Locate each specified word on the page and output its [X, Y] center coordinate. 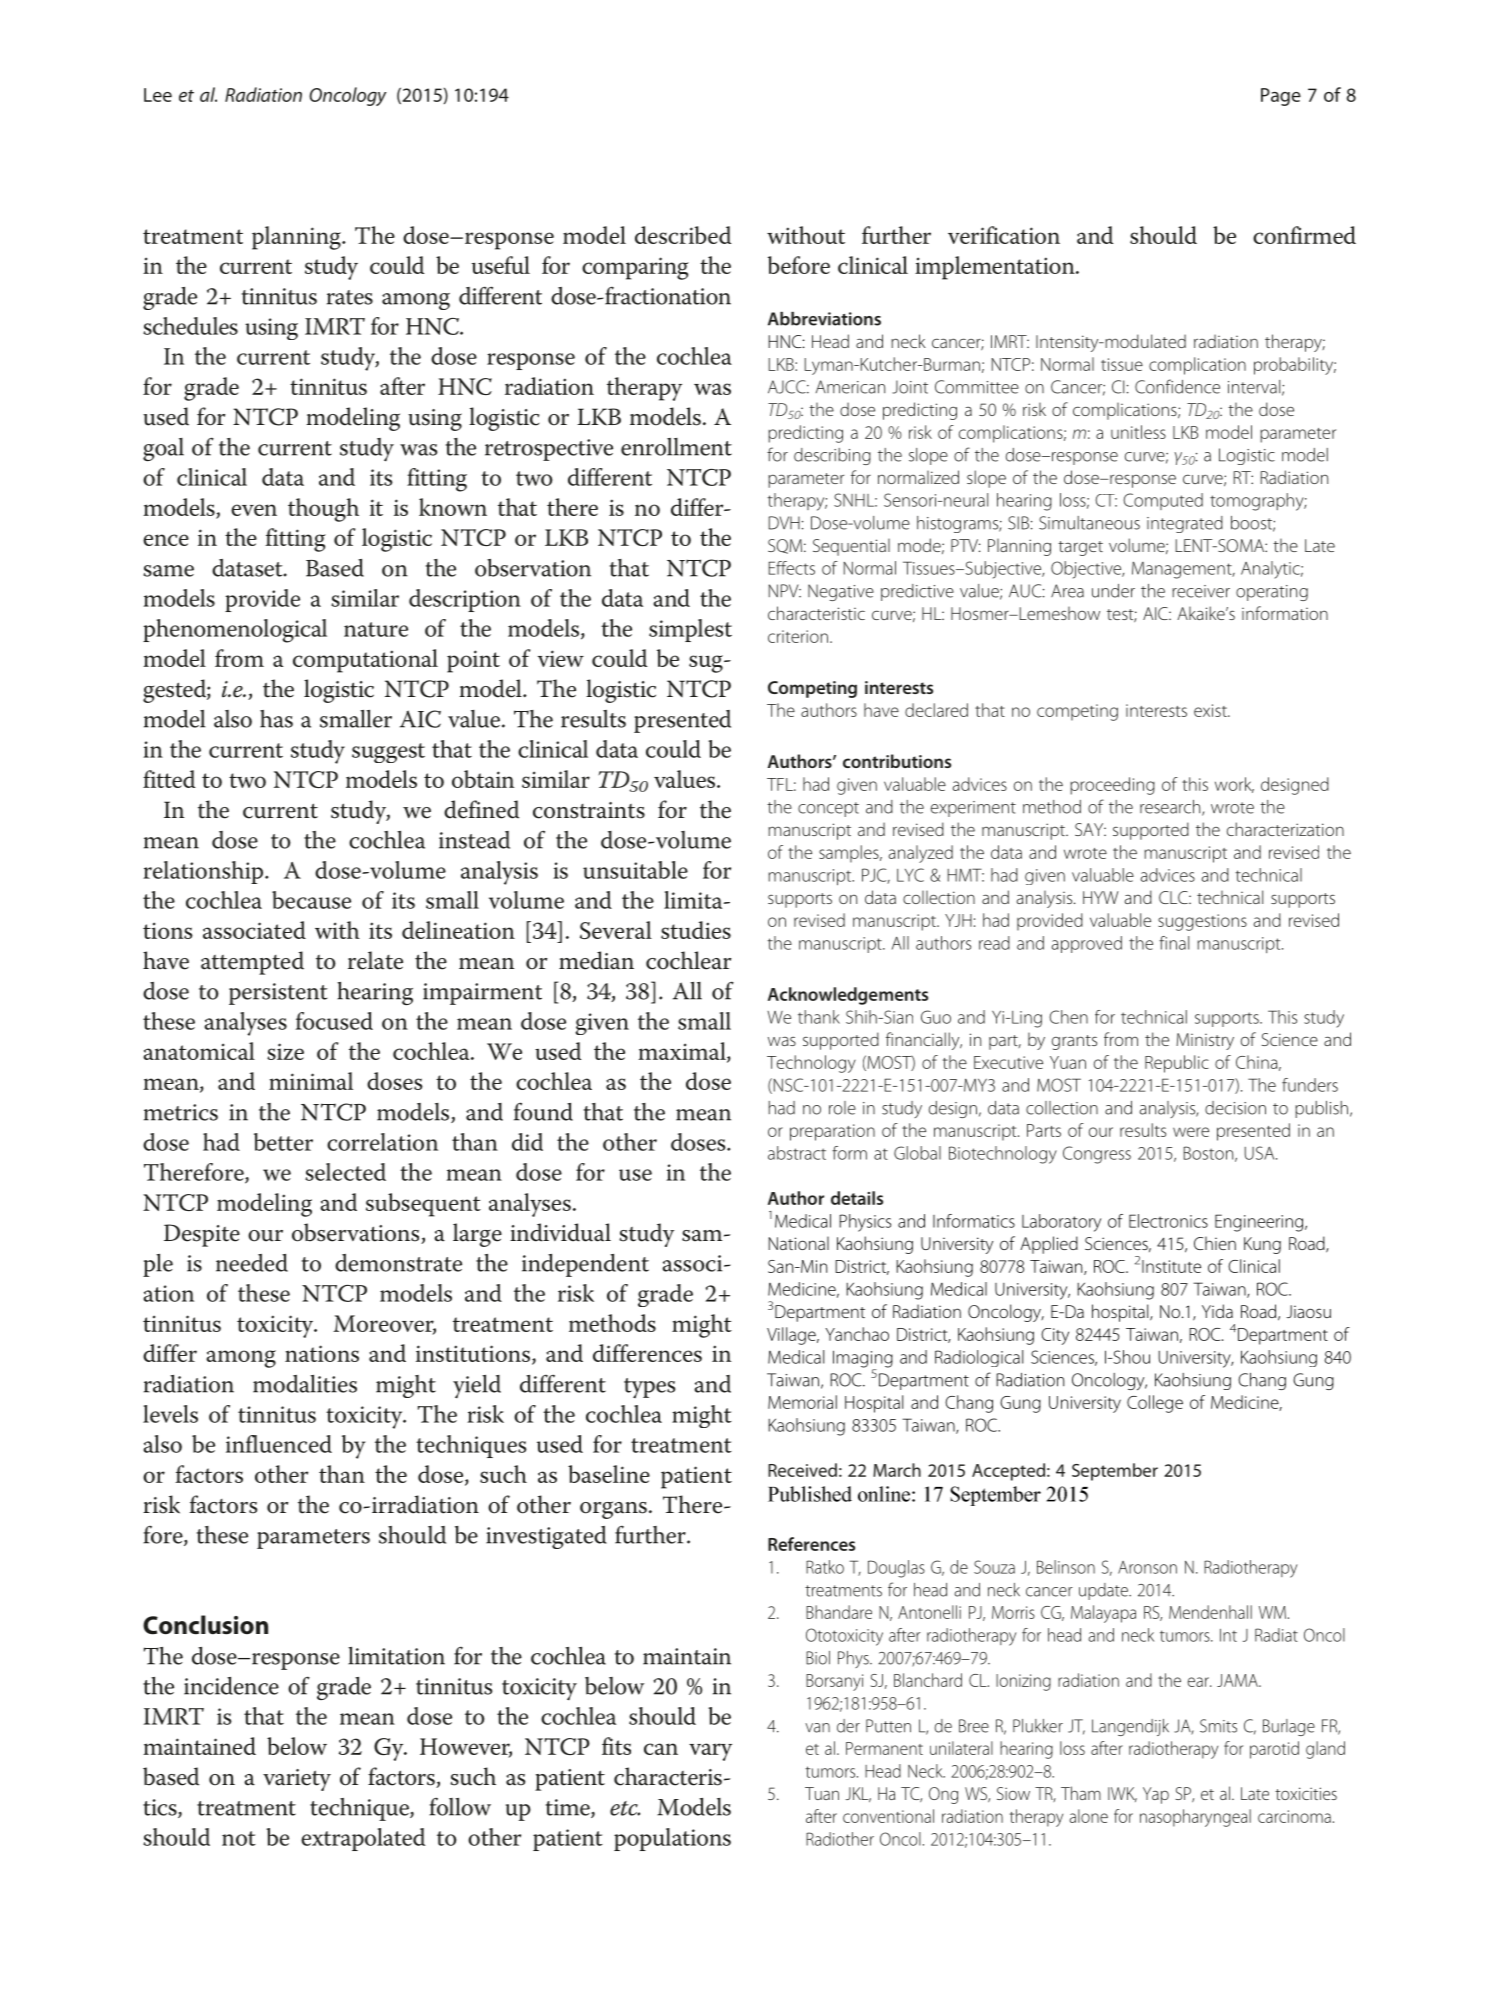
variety [297, 1780]
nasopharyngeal [1195, 1818]
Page [1281, 97]
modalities [305, 1384]
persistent [278, 994]
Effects [791, 568]
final [1174, 943]
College [1155, 1404]
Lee [158, 95]
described [683, 235]
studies [696, 930]
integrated [1185, 524]
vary [710, 1752]
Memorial [802, 1402]
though [323, 510]
